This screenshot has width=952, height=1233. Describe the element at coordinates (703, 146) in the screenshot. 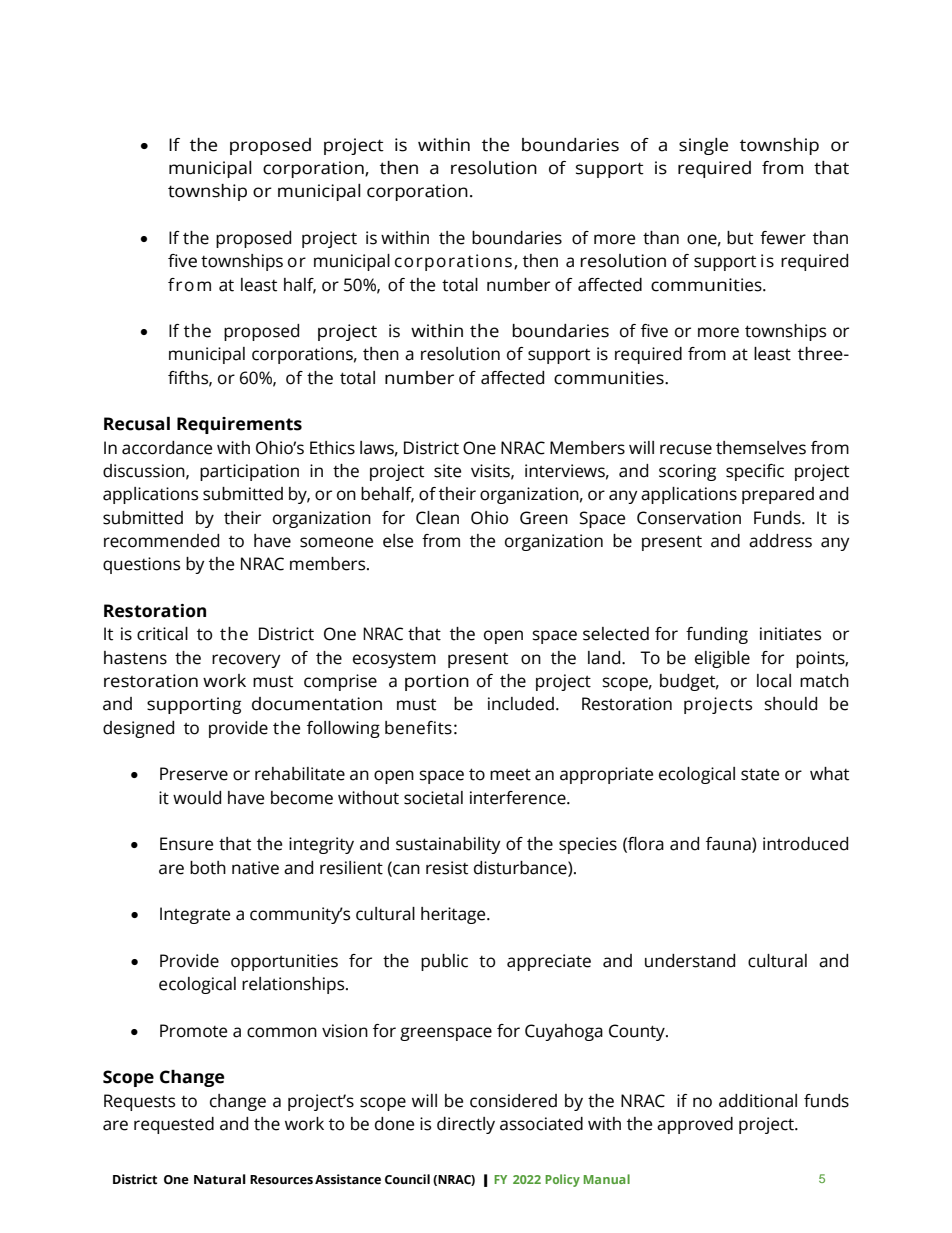

I see `single` at that location.
